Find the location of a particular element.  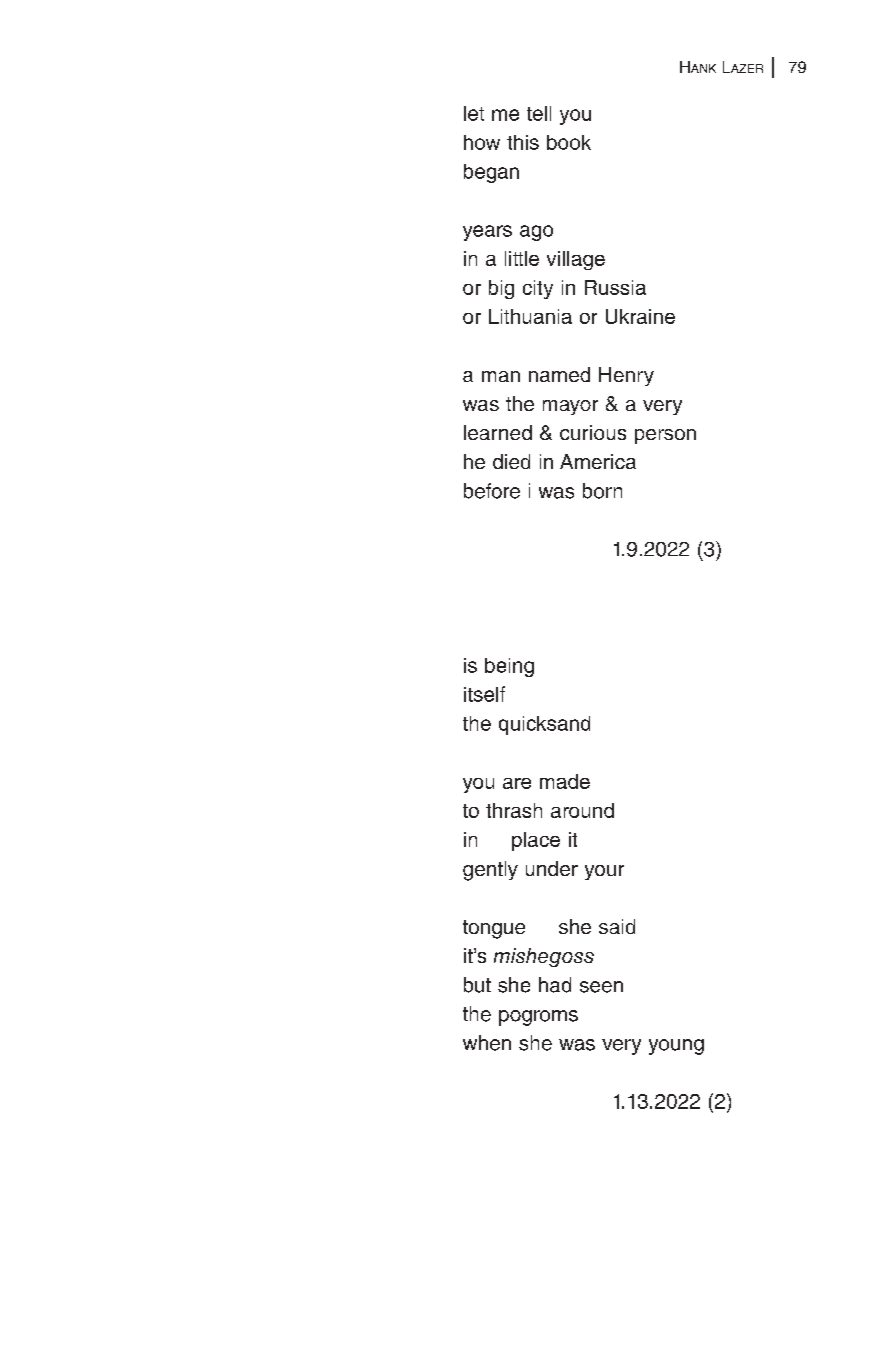

being is located at coordinates (509, 667).
